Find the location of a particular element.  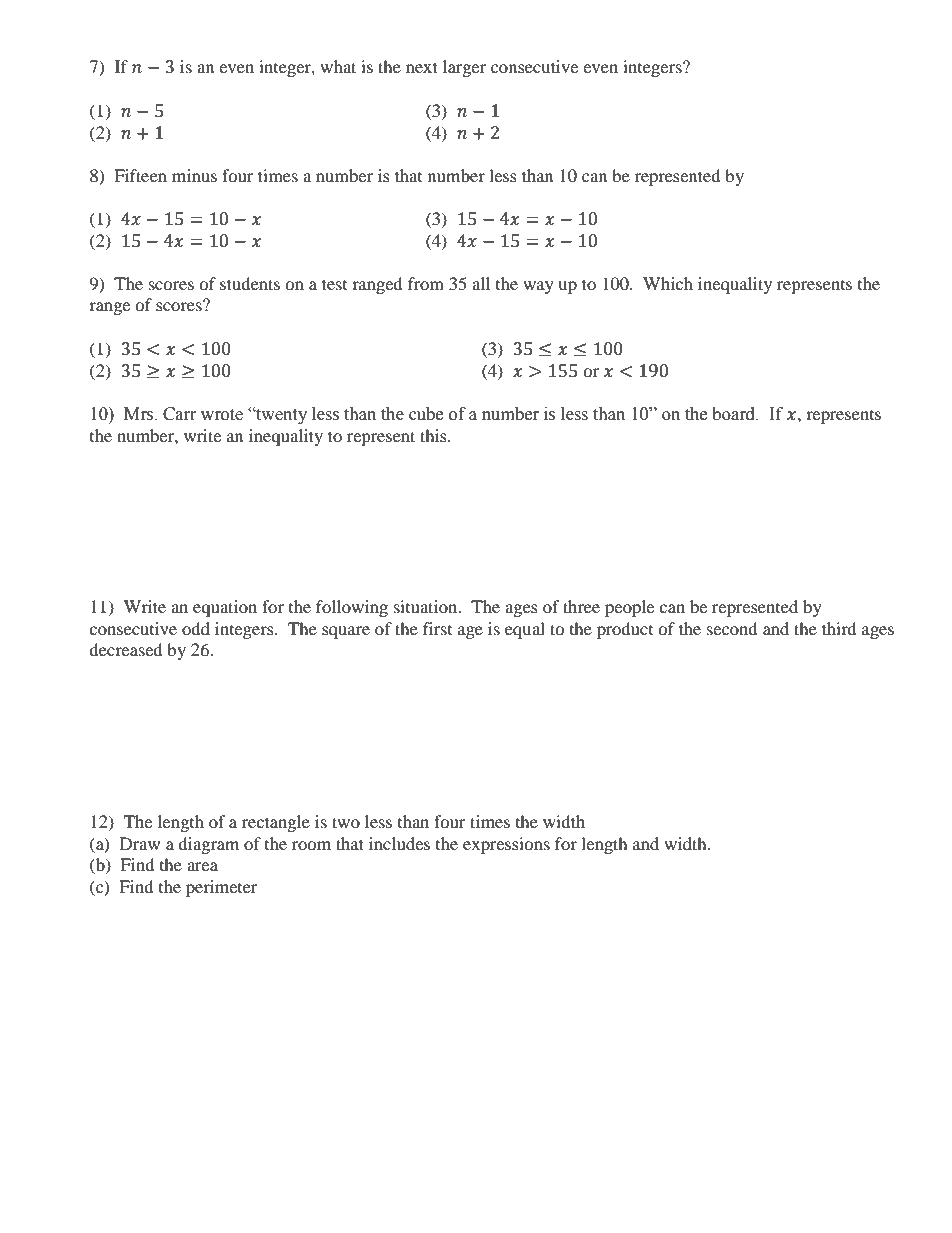

first is located at coordinates (437, 628).
